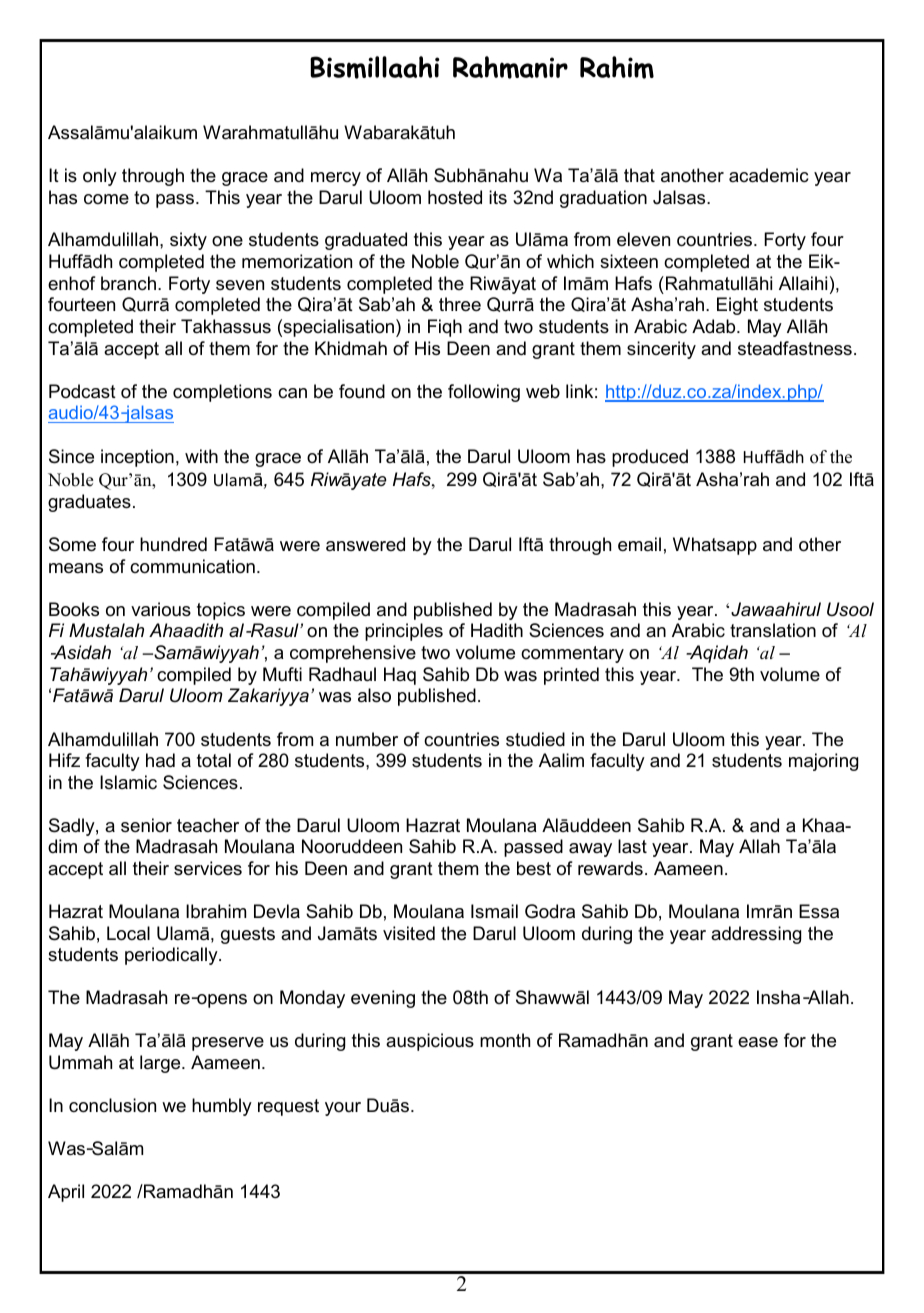 The height and width of the document is (1313, 924). What do you see at coordinates (112, 1105) in the document?
I see `conclusion` at bounding box center [112, 1105].
